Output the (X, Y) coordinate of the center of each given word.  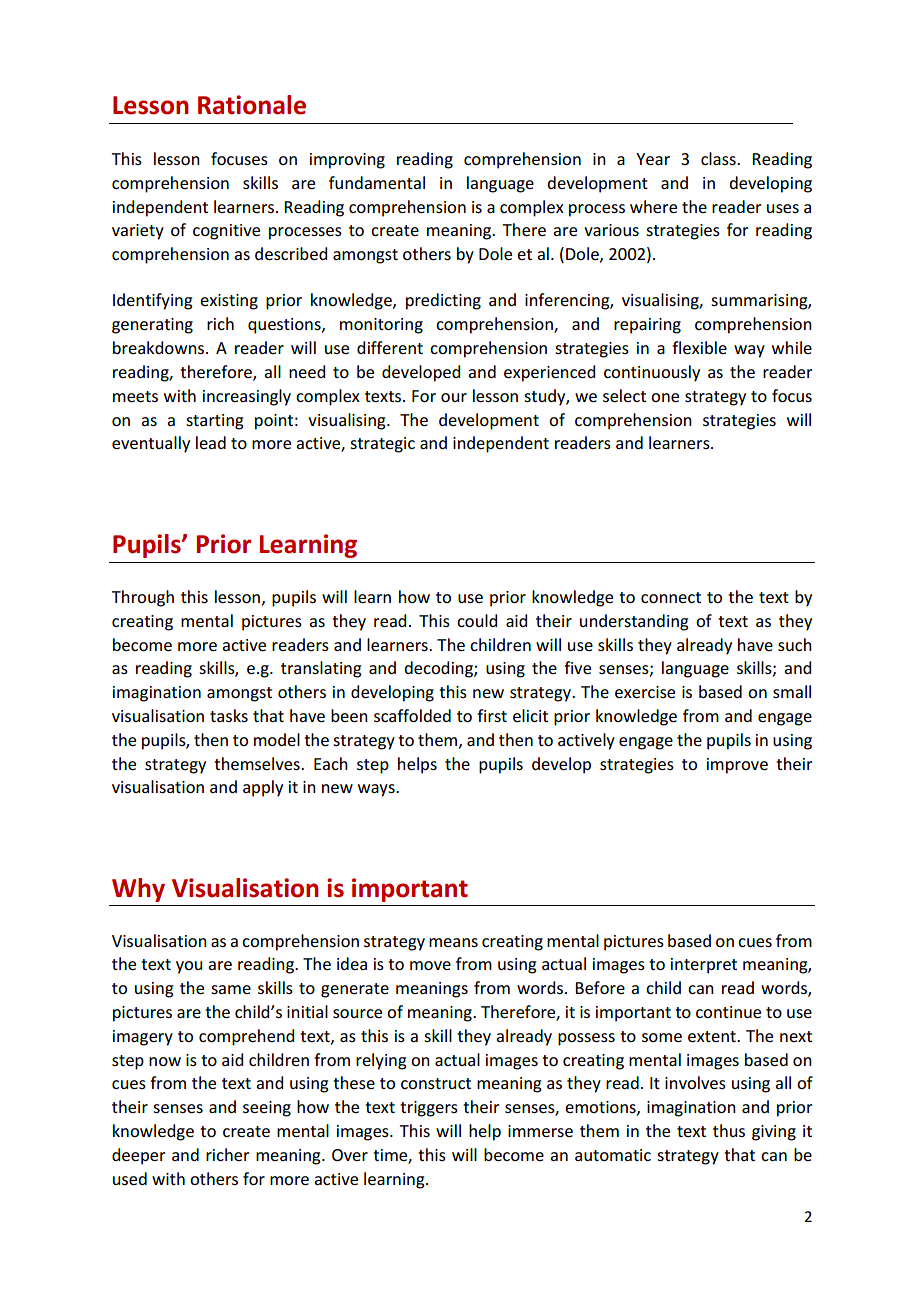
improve (737, 766)
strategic (382, 445)
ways (377, 790)
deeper (139, 1156)
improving (347, 161)
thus (729, 1130)
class (719, 158)
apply (263, 788)
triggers (429, 1109)
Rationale (252, 105)
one (665, 397)
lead (211, 442)
